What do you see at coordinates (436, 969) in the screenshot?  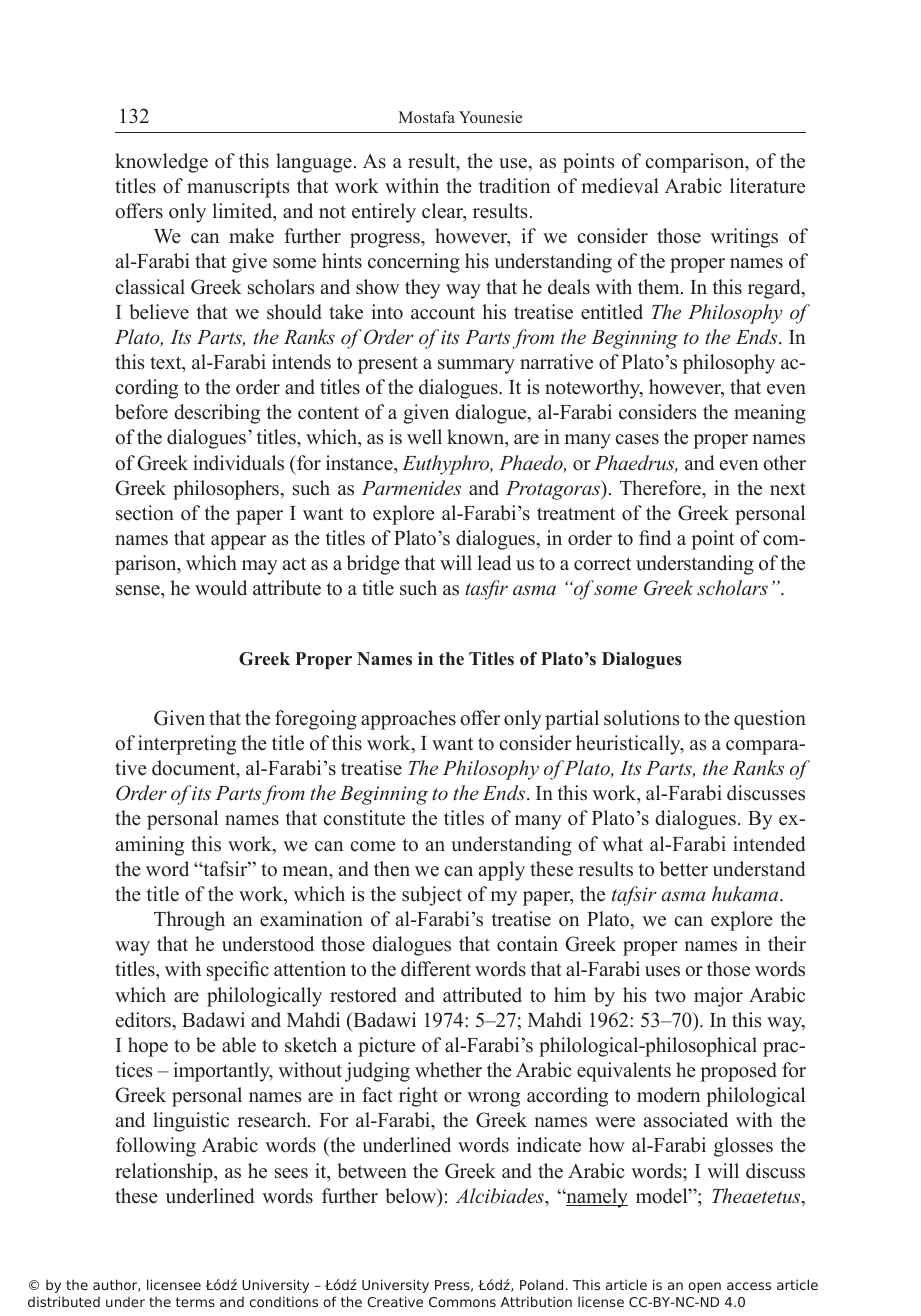 I see `different` at bounding box center [436, 969].
